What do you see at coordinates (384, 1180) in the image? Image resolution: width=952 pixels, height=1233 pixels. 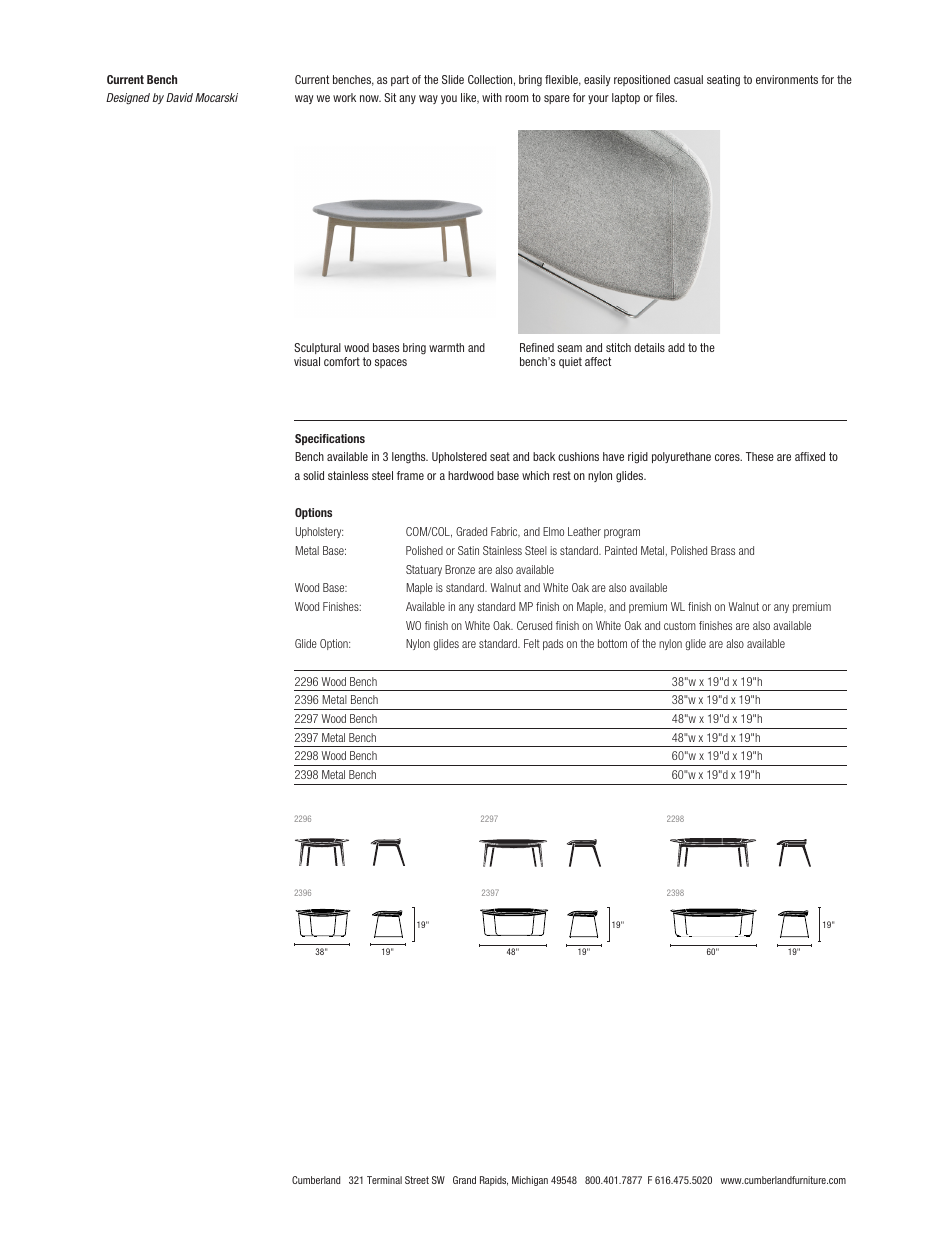 I see `Terminal` at bounding box center [384, 1180].
